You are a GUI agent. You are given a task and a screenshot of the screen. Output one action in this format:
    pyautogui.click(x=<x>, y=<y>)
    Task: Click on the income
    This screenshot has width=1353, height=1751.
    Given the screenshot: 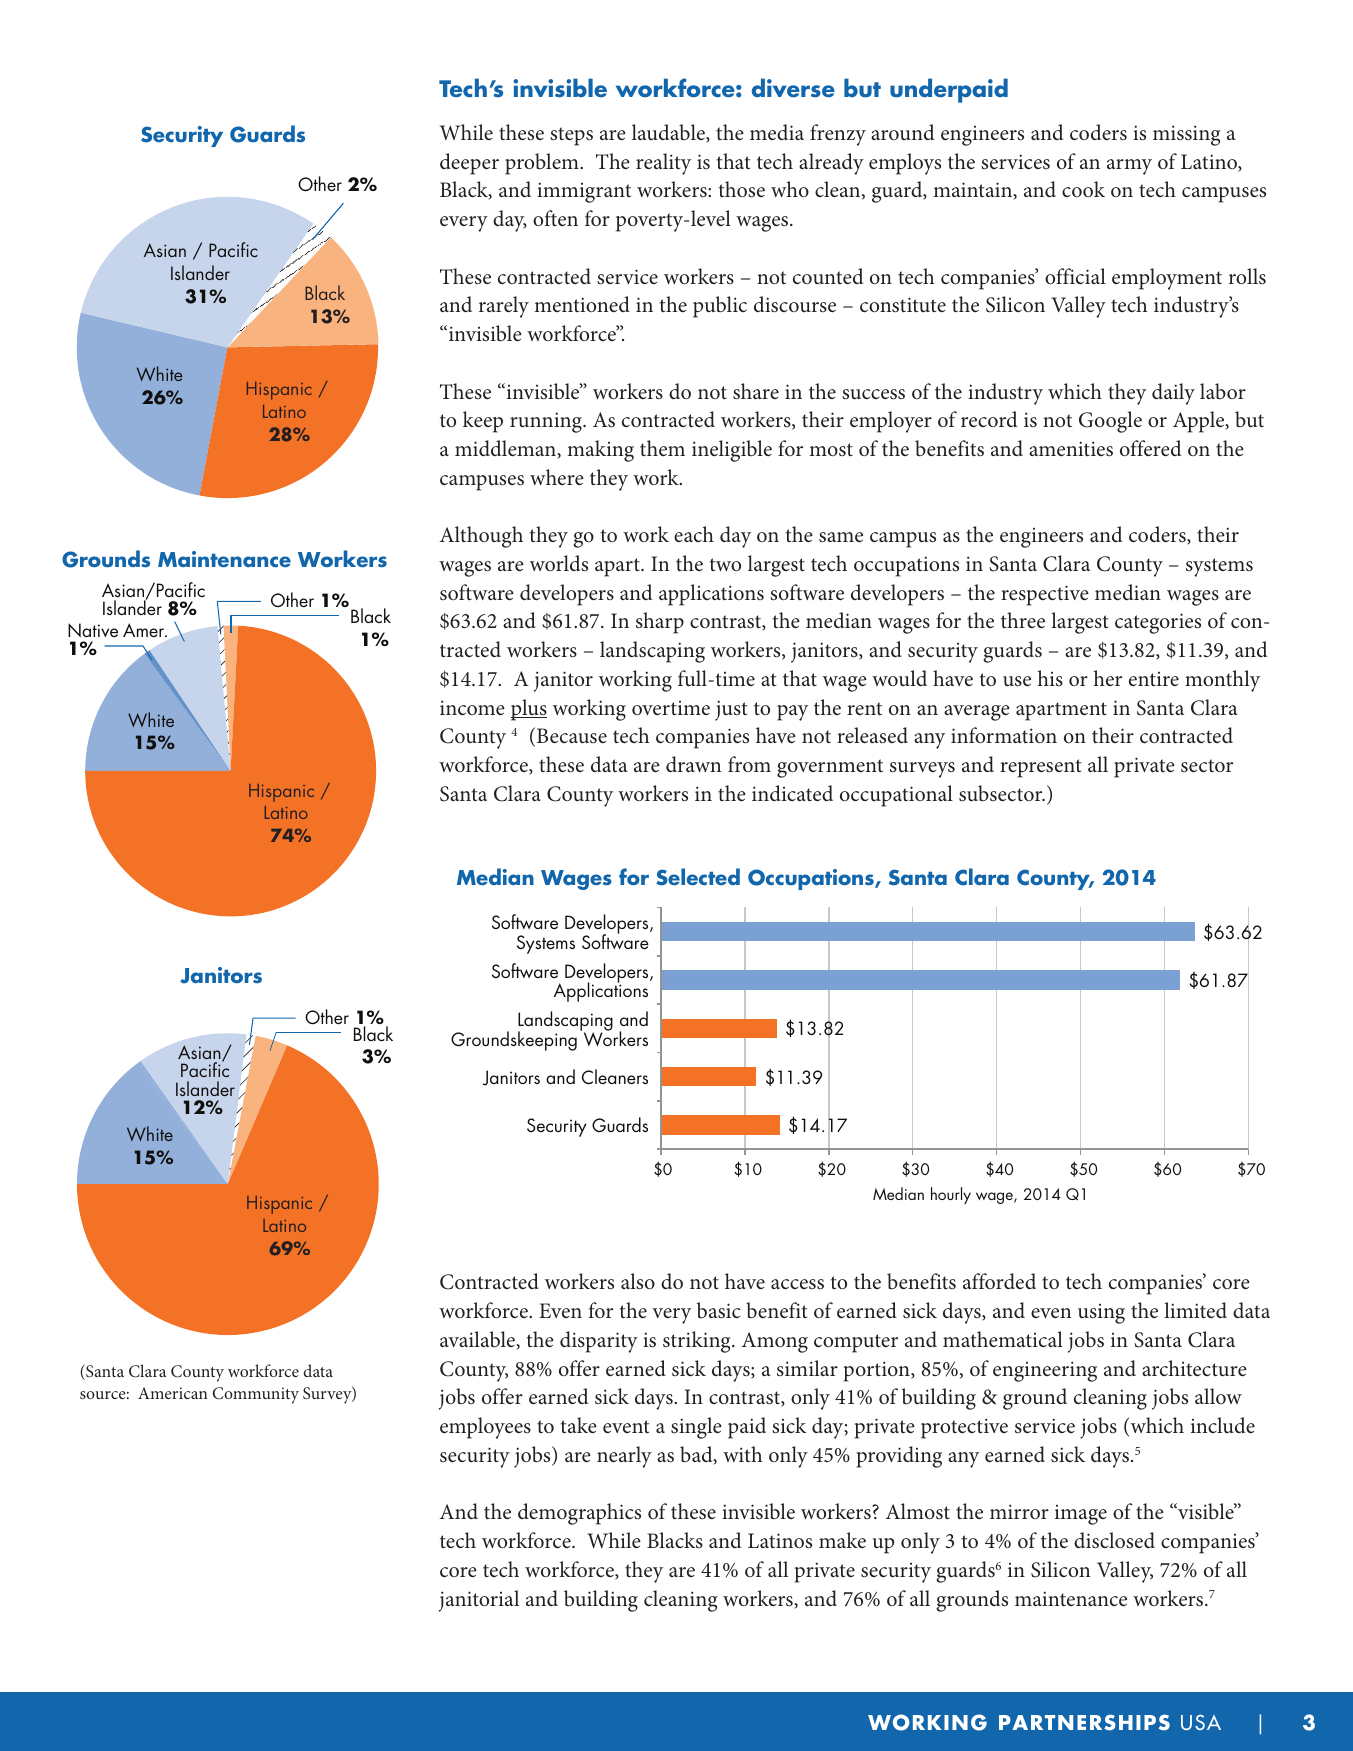 What is the action you would take?
    pyautogui.click(x=472, y=708)
